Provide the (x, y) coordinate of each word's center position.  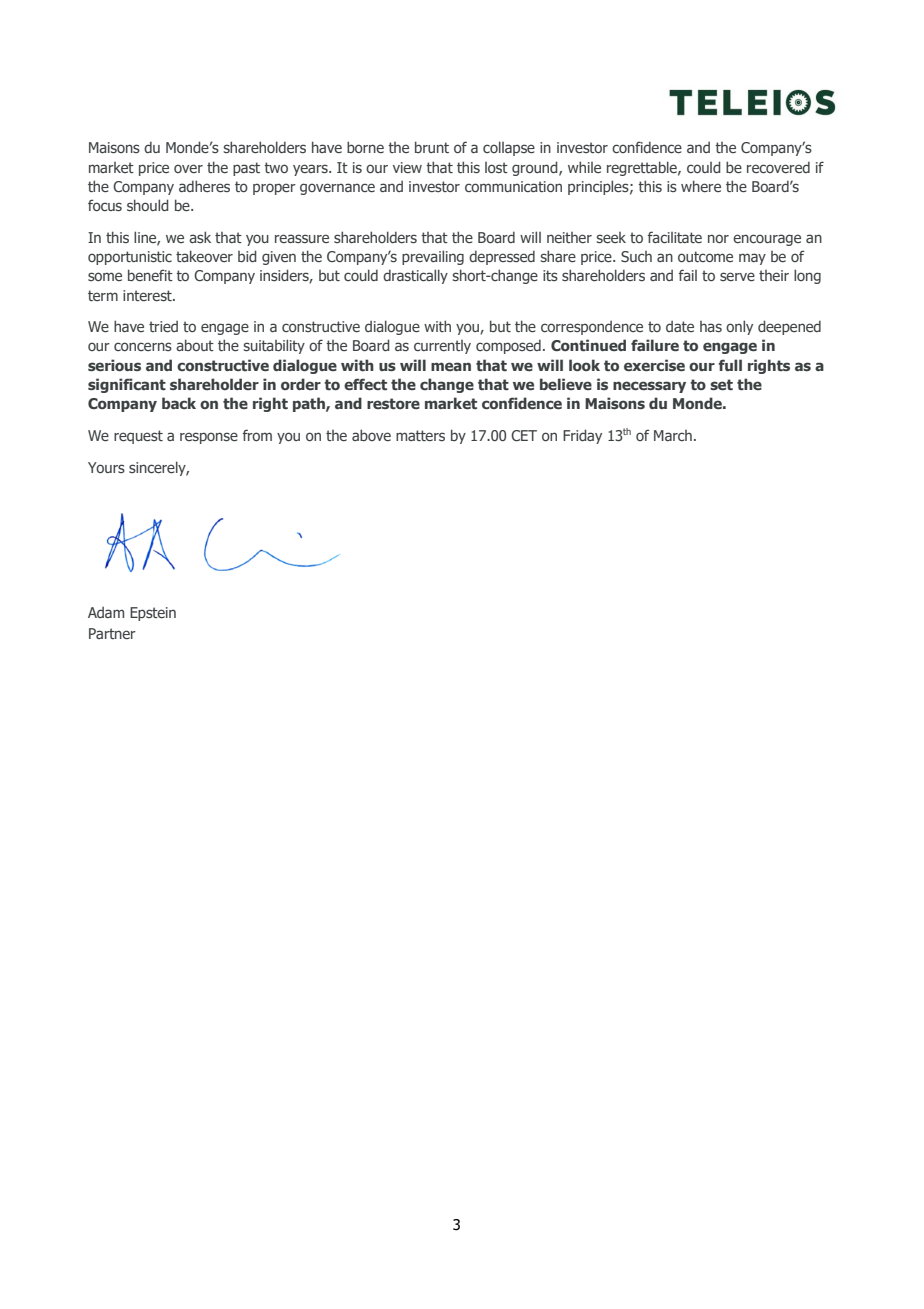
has (711, 326)
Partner (112, 633)
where (701, 186)
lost (496, 167)
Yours (106, 467)
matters (420, 435)
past (246, 169)
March (673, 435)
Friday (582, 436)
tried (163, 326)
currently (442, 347)
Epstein (153, 614)
